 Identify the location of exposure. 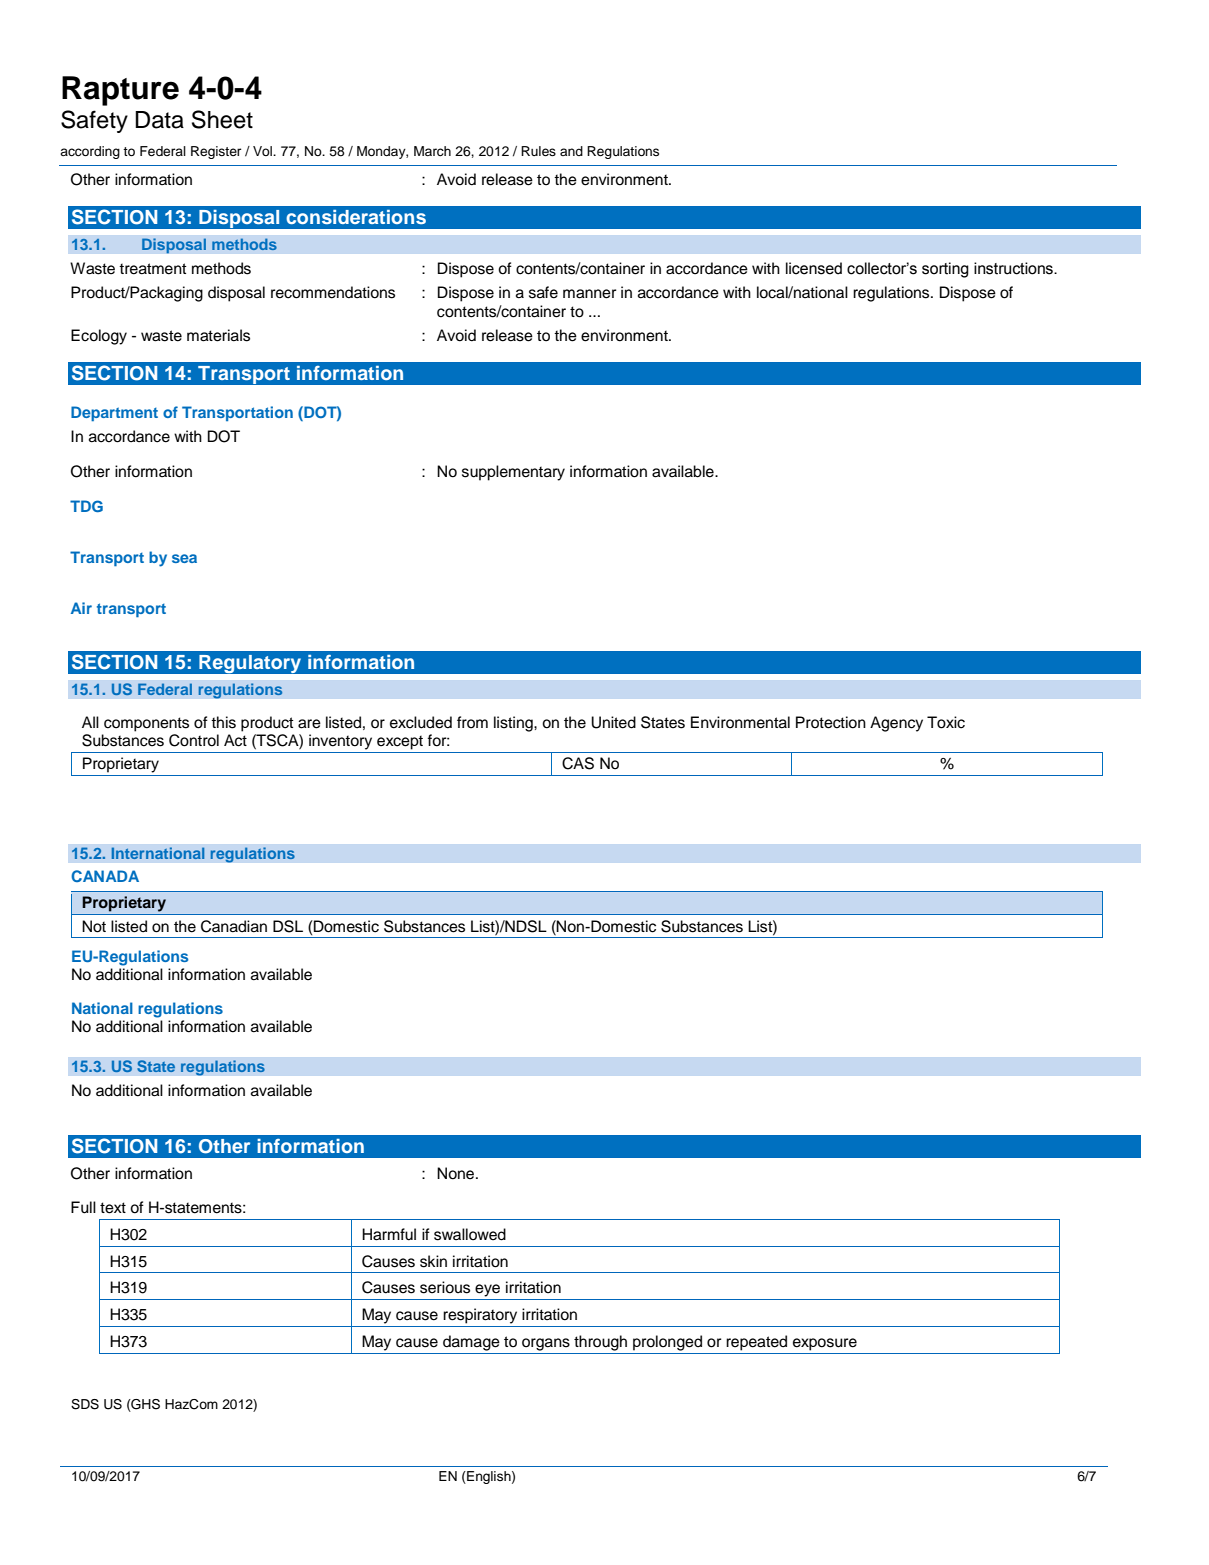
(825, 1344).
